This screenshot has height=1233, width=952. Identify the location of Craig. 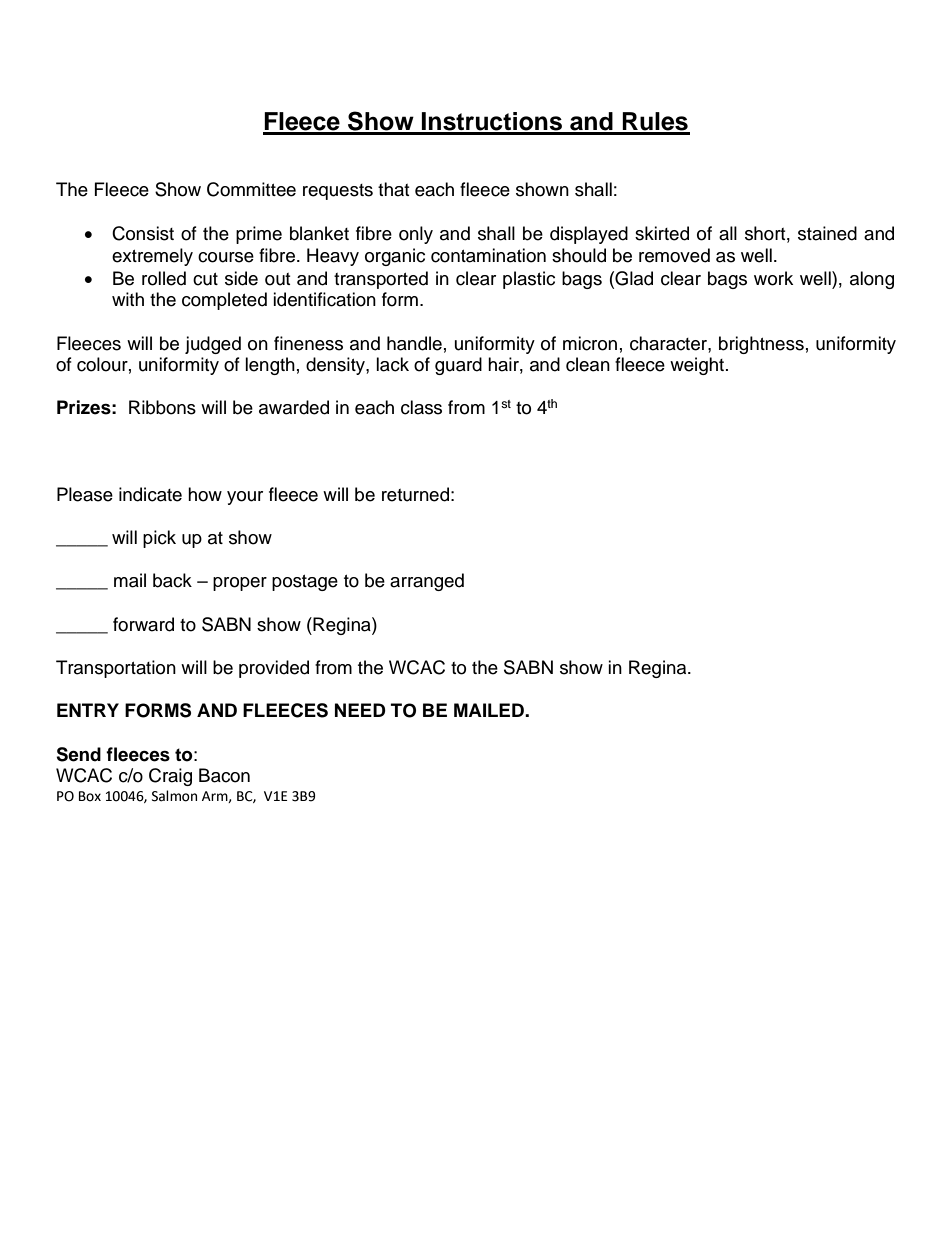
(170, 777).
